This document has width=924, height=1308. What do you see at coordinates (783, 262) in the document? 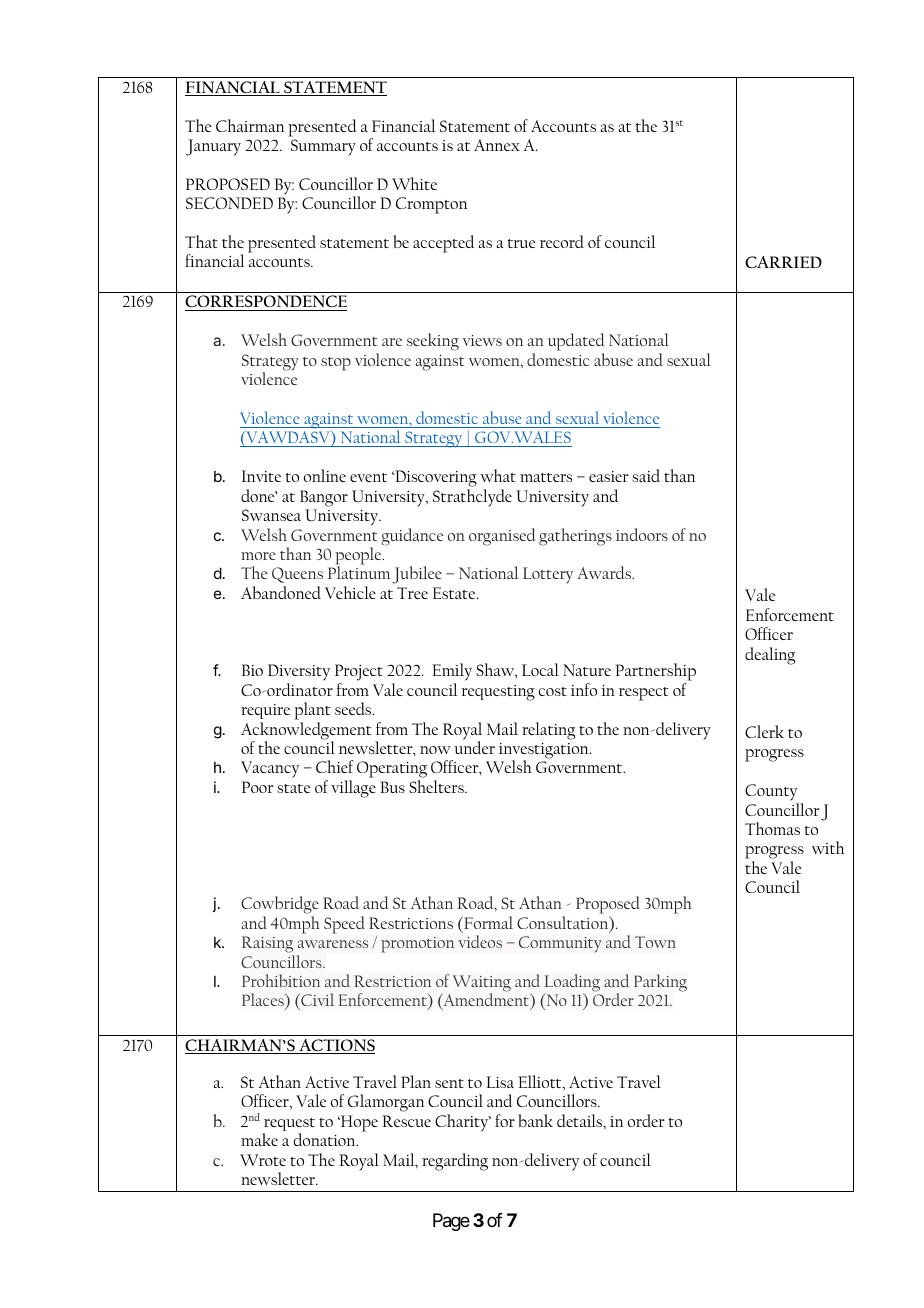
I see `CARRIED` at bounding box center [783, 262].
